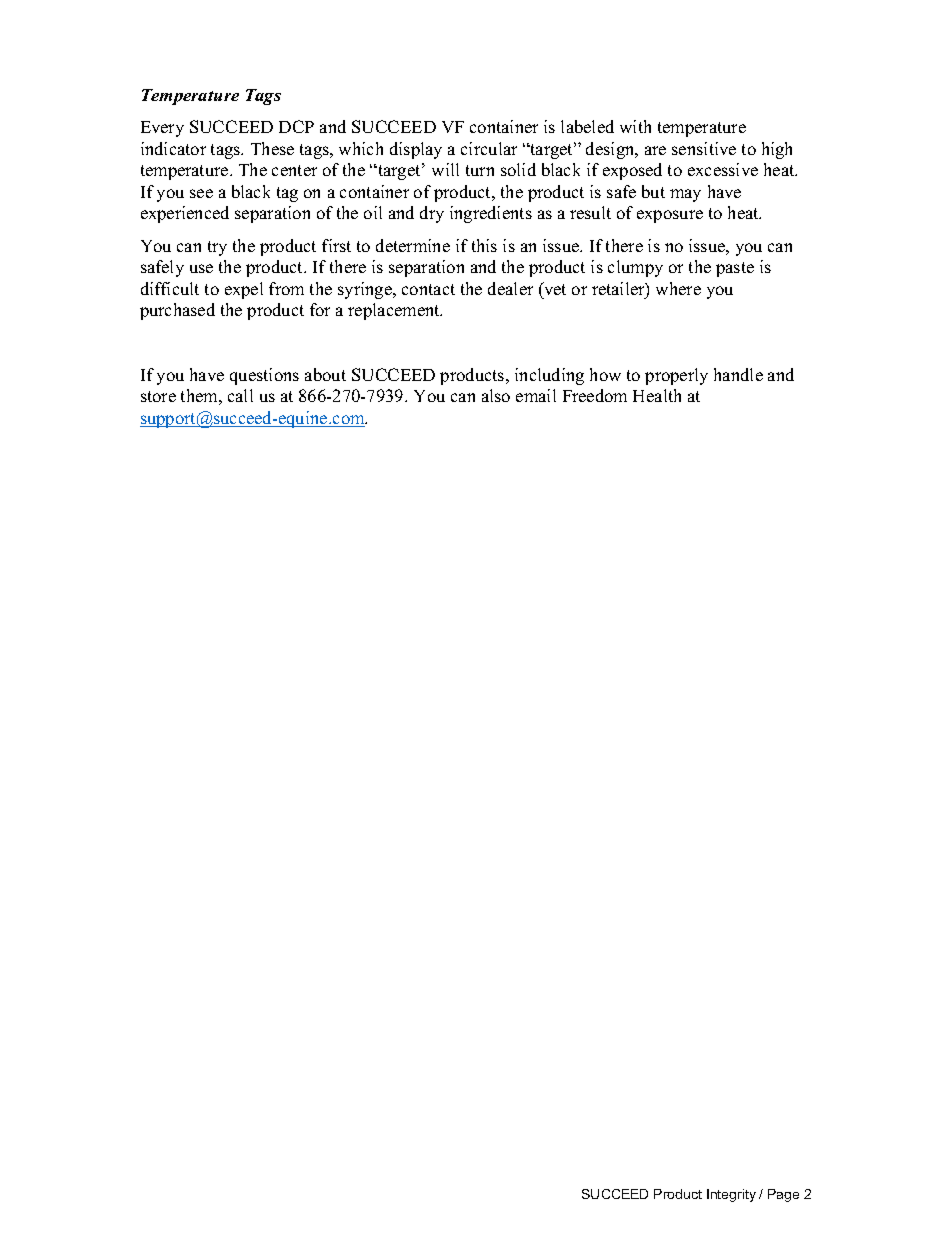 The width and height of the screenshot is (952, 1233). What do you see at coordinates (480, 170) in the screenshot?
I see `turn` at bounding box center [480, 170].
